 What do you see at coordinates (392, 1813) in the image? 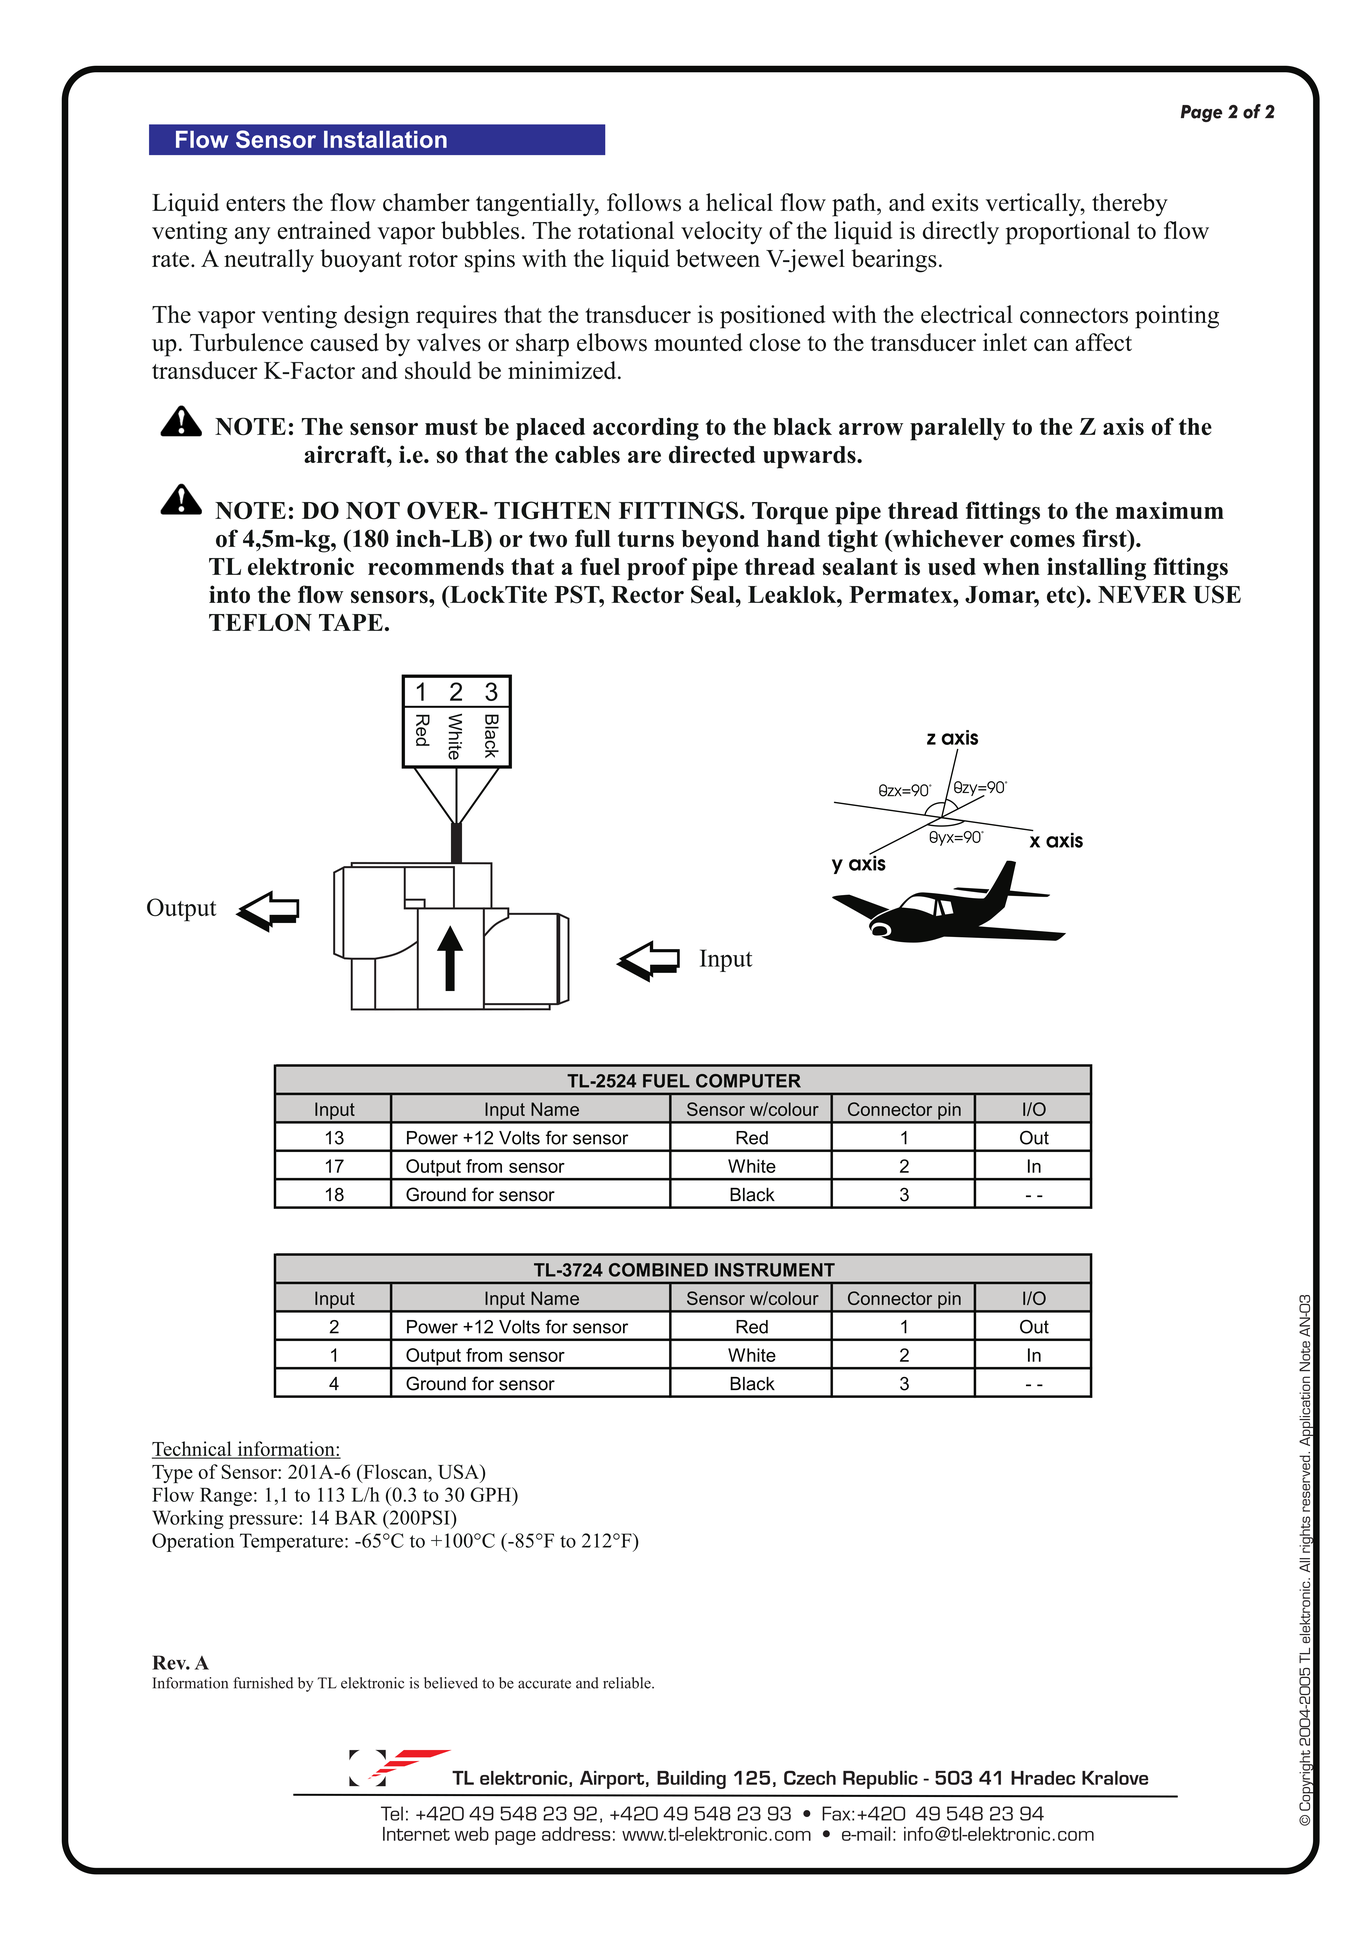
I see `Tel` at bounding box center [392, 1813].
